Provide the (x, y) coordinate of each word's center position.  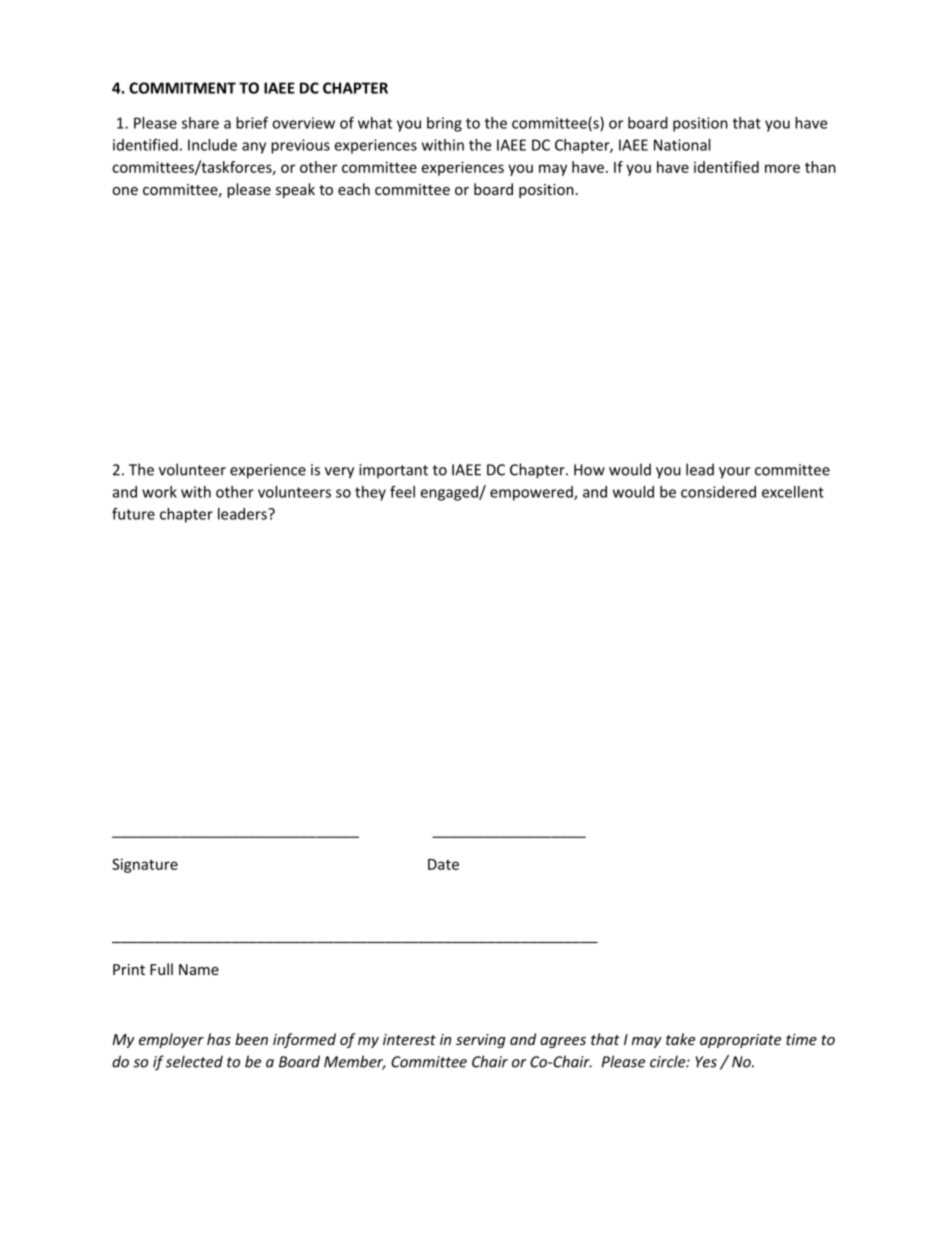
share (200, 123)
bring (444, 124)
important (393, 471)
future (133, 514)
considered (718, 492)
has (219, 1039)
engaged (450, 493)
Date (443, 864)
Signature (145, 865)
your (734, 473)
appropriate (740, 1041)
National (682, 145)
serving (481, 1041)
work (159, 492)
